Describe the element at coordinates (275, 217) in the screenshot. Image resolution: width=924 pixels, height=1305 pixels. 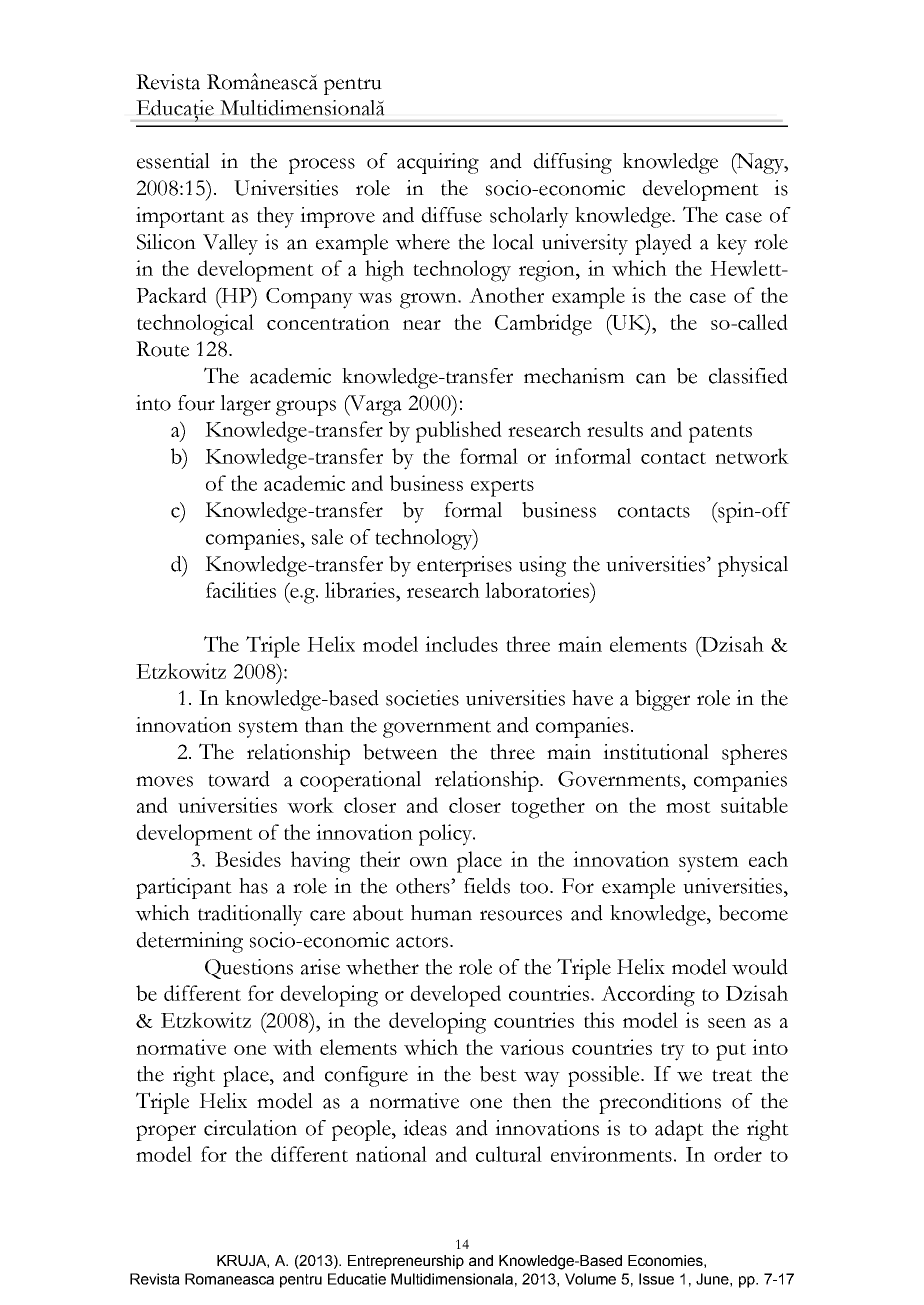
I see `they` at that location.
